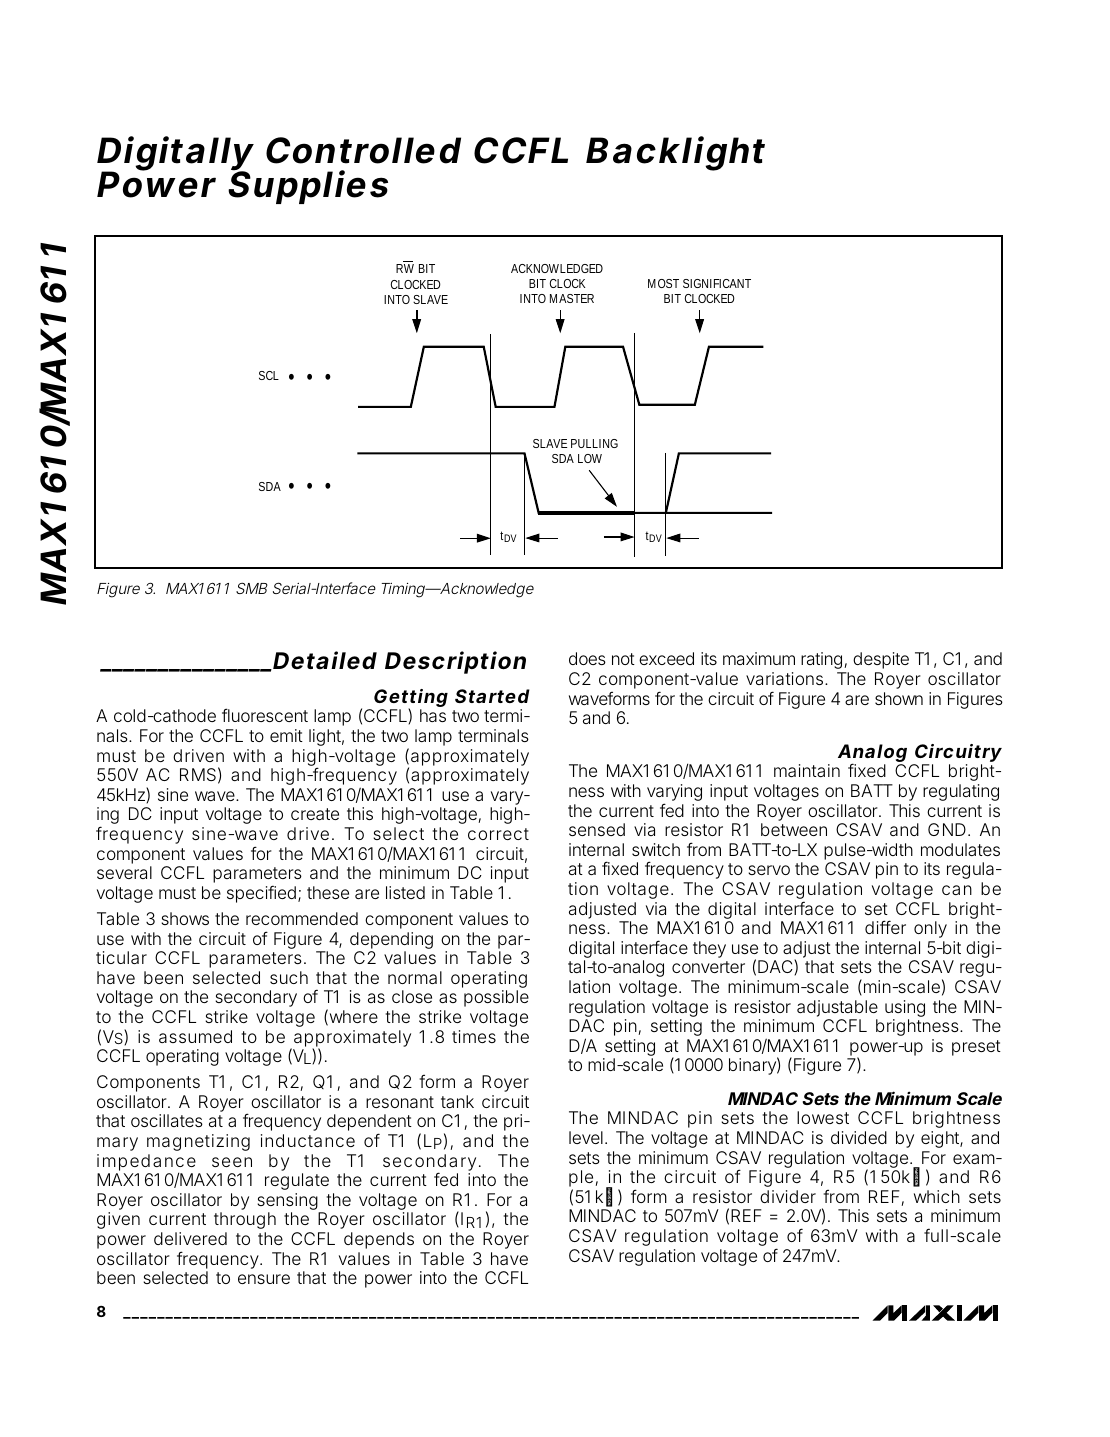 The width and height of the screenshot is (1110, 1437). I want to click on delivered, so click(190, 1238).
